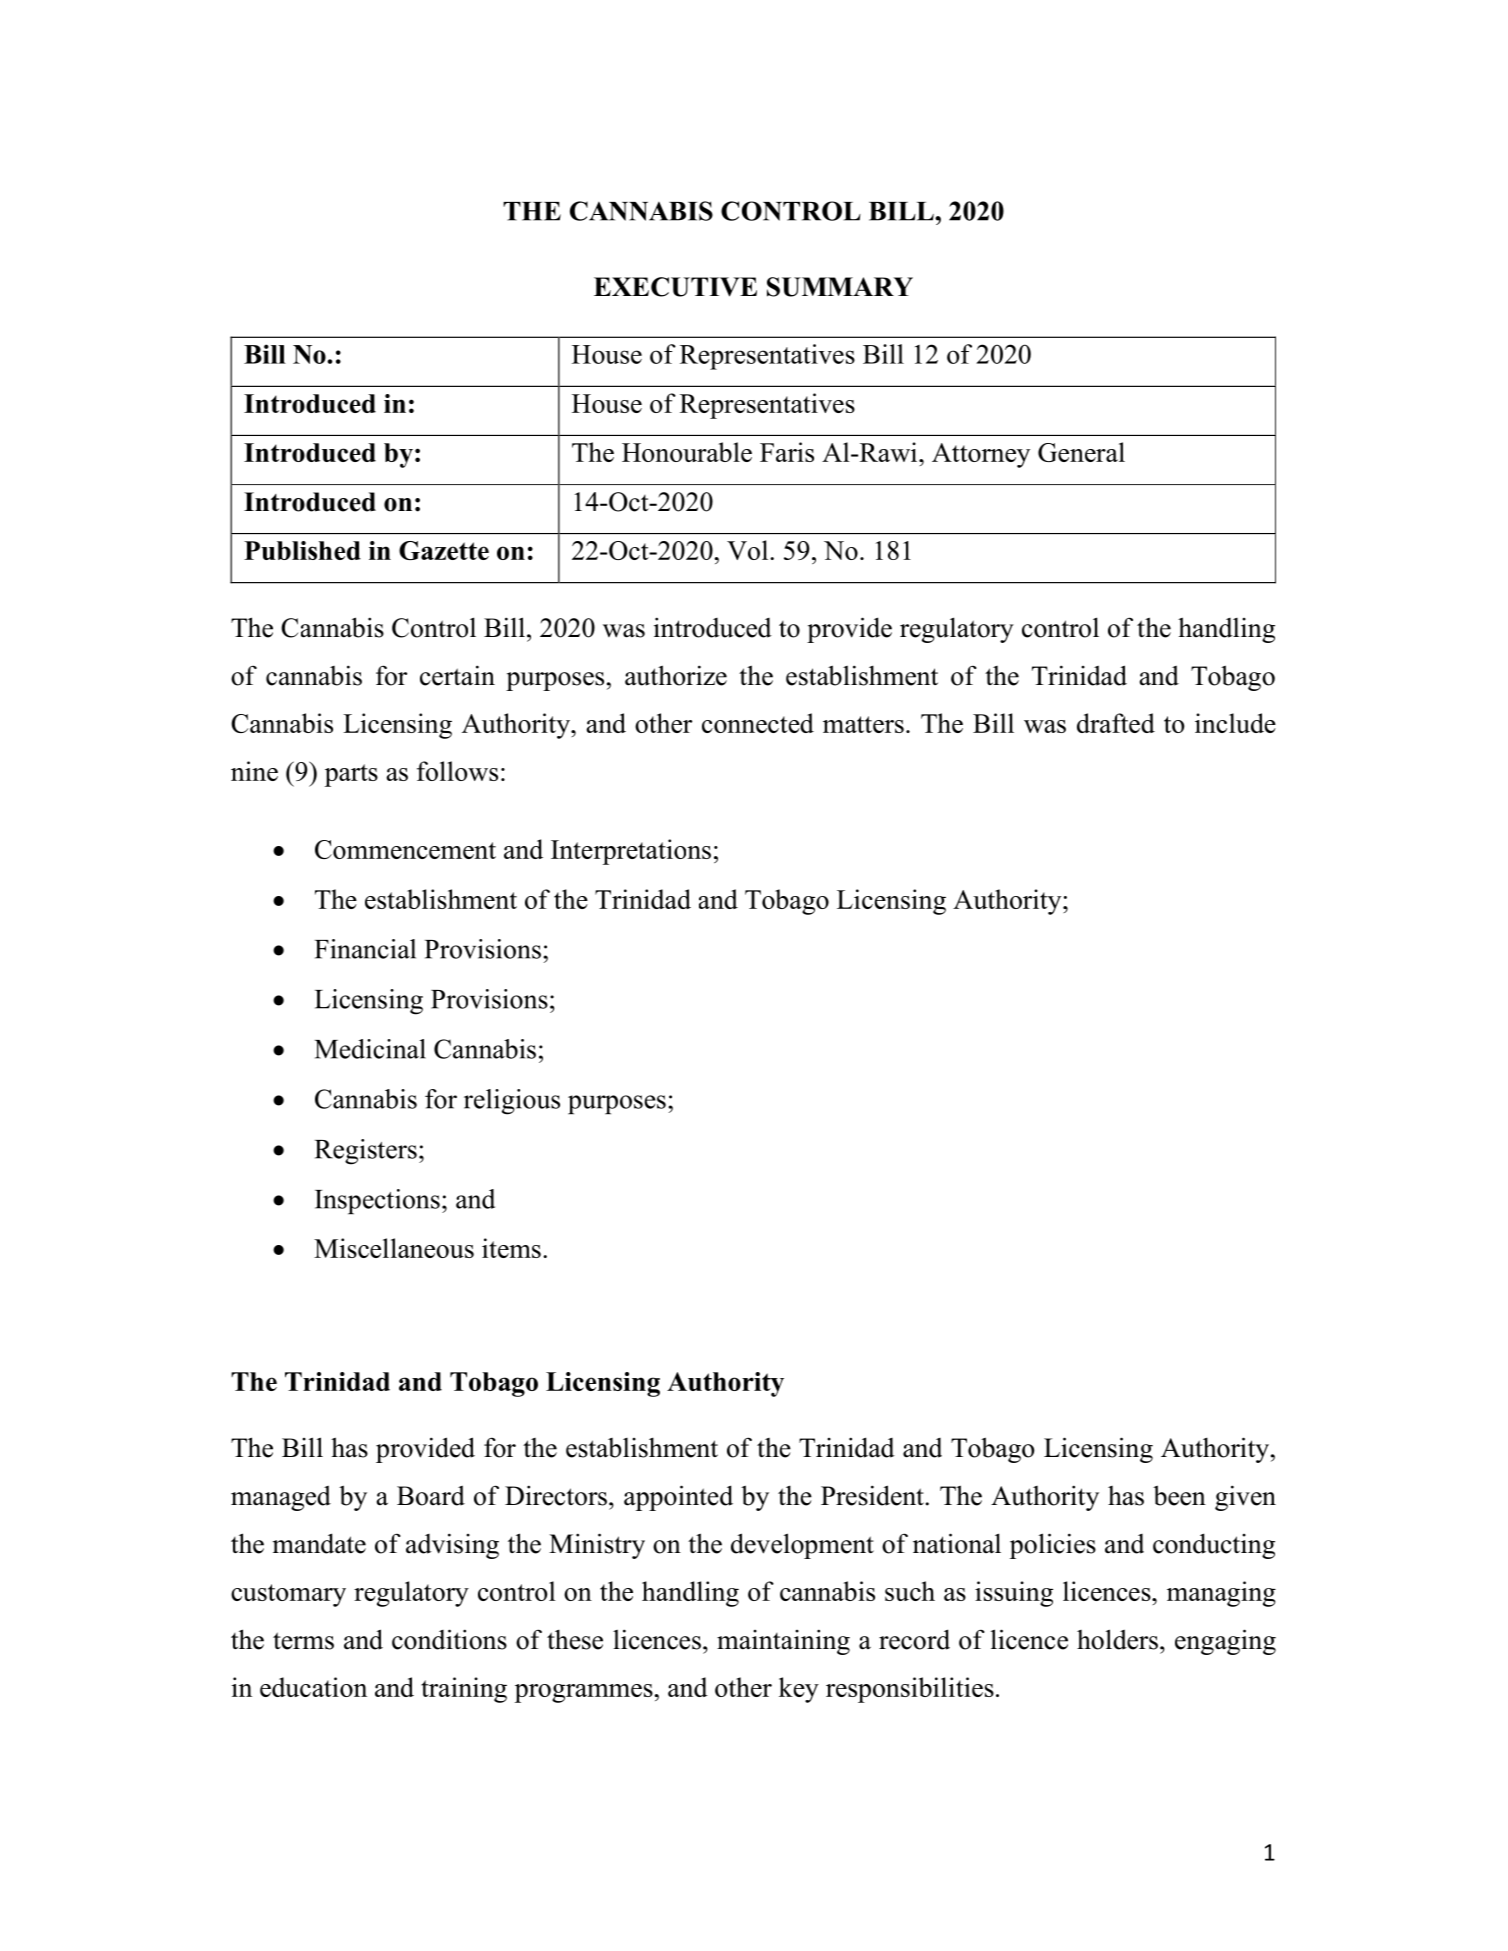 The width and height of the screenshot is (1508, 1951). What do you see at coordinates (444, 550) in the screenshot?
I see `Gazette` at bounding box center [444, 550].
